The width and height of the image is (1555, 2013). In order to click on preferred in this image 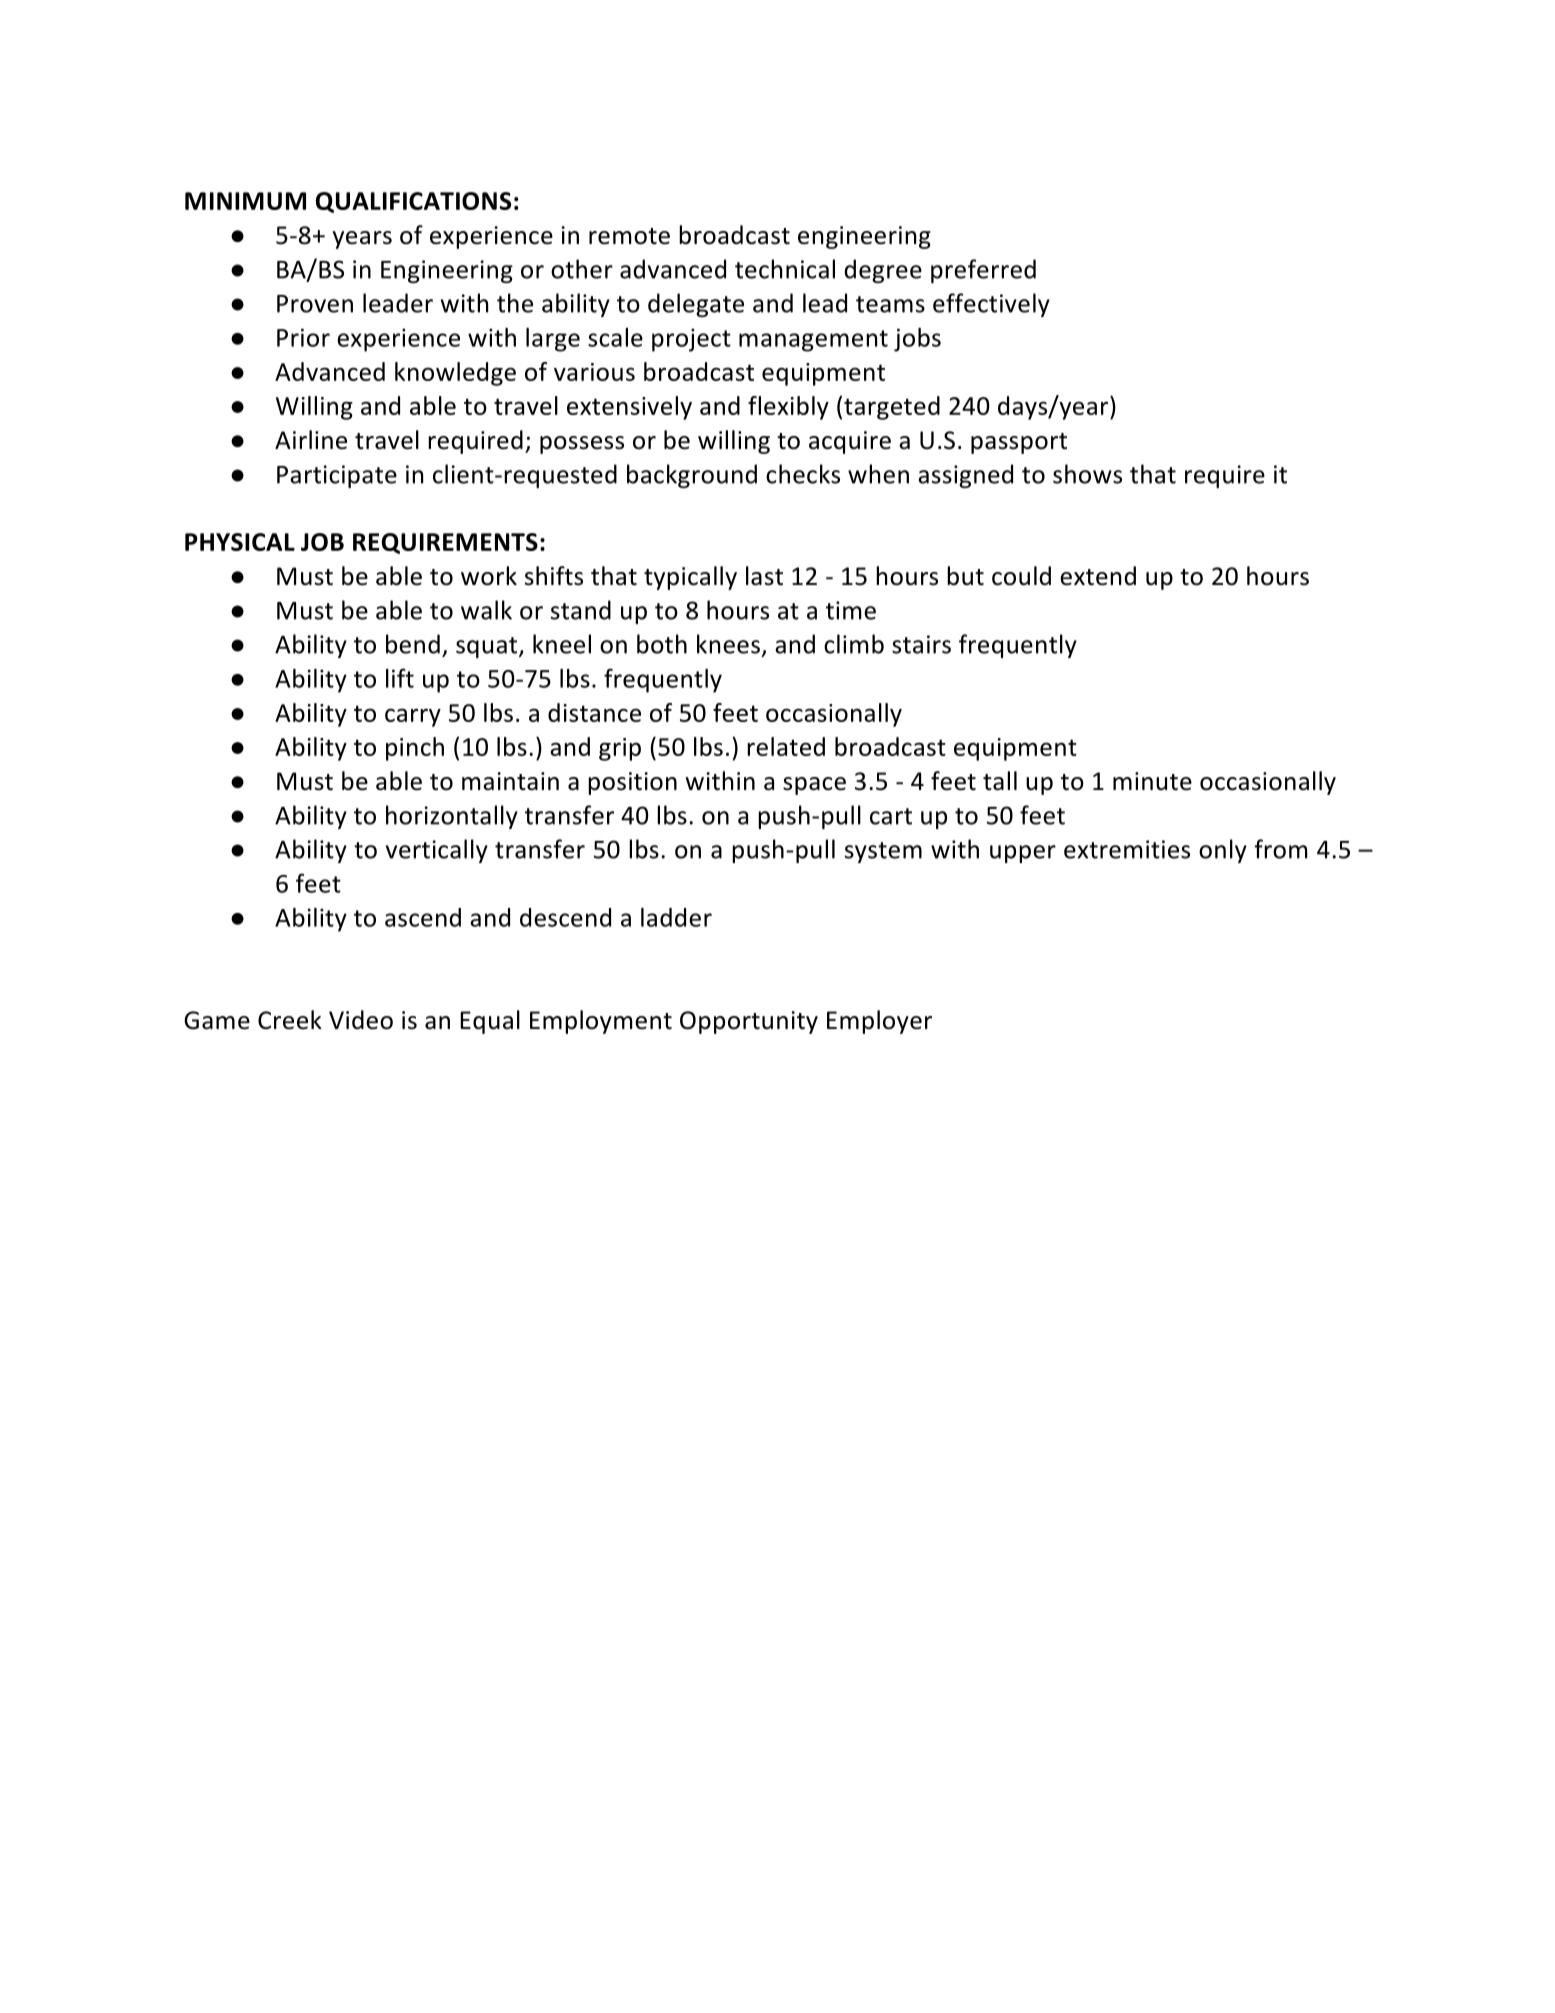, I will do `click(983, 271)`.
